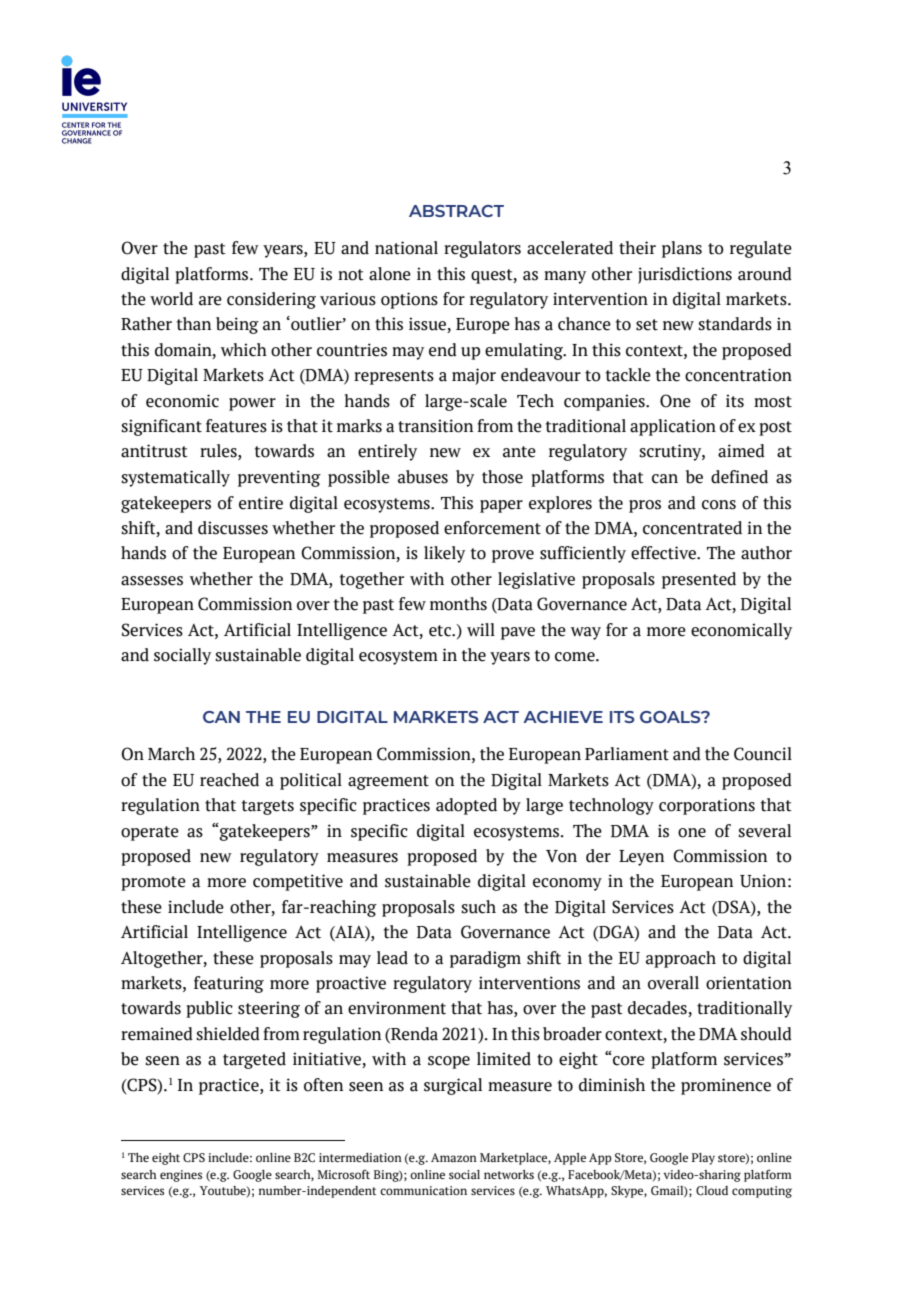 This image has height=1308, width=924. What do you see at coordinates (268, 807) in the image?
I see `targets` at bounding box center [268, 807].
